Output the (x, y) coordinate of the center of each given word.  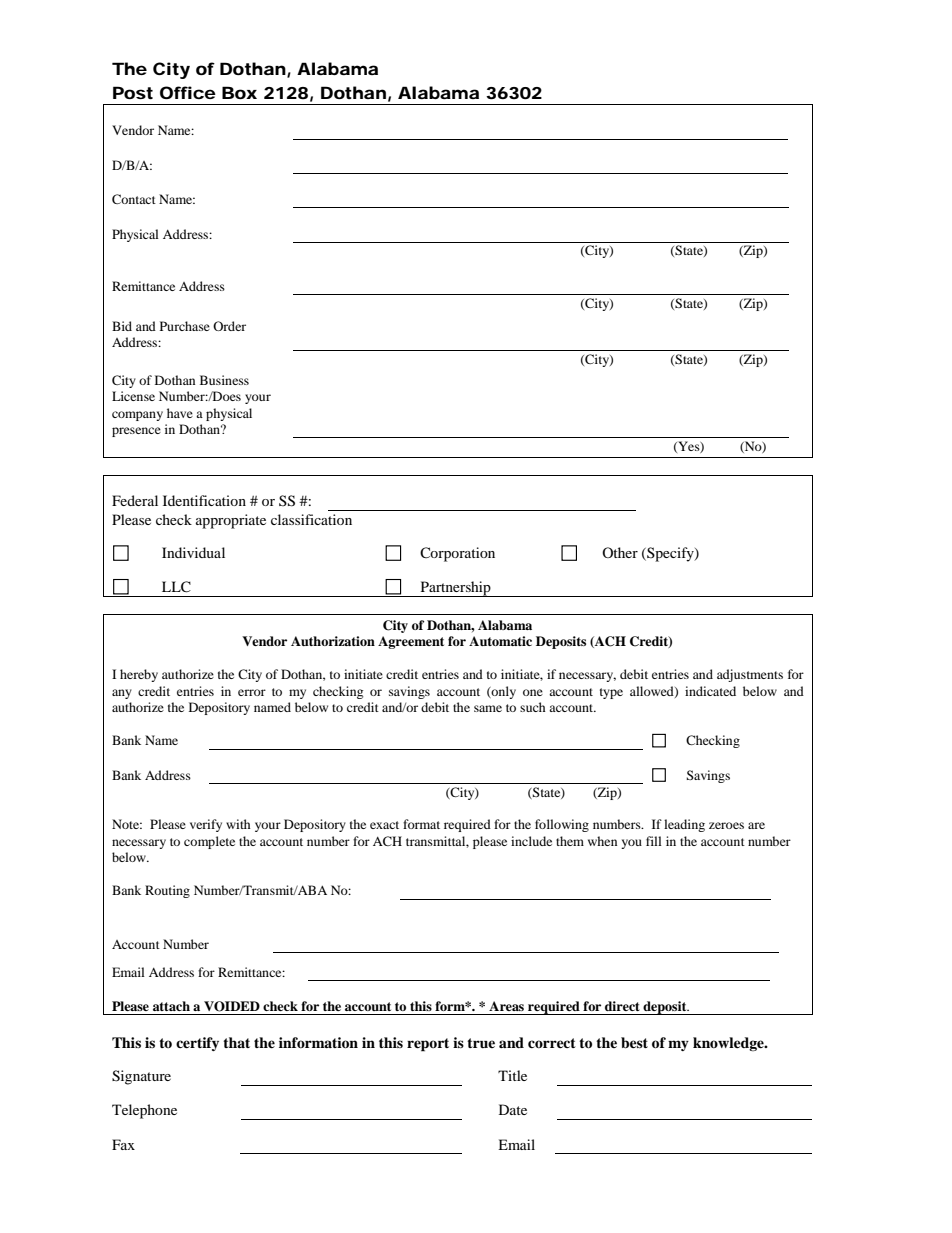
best (634, 1043)
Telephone (144, 1111)
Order (229, 326)
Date (513, 1109)
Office (188, 92)
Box (239, 92)
